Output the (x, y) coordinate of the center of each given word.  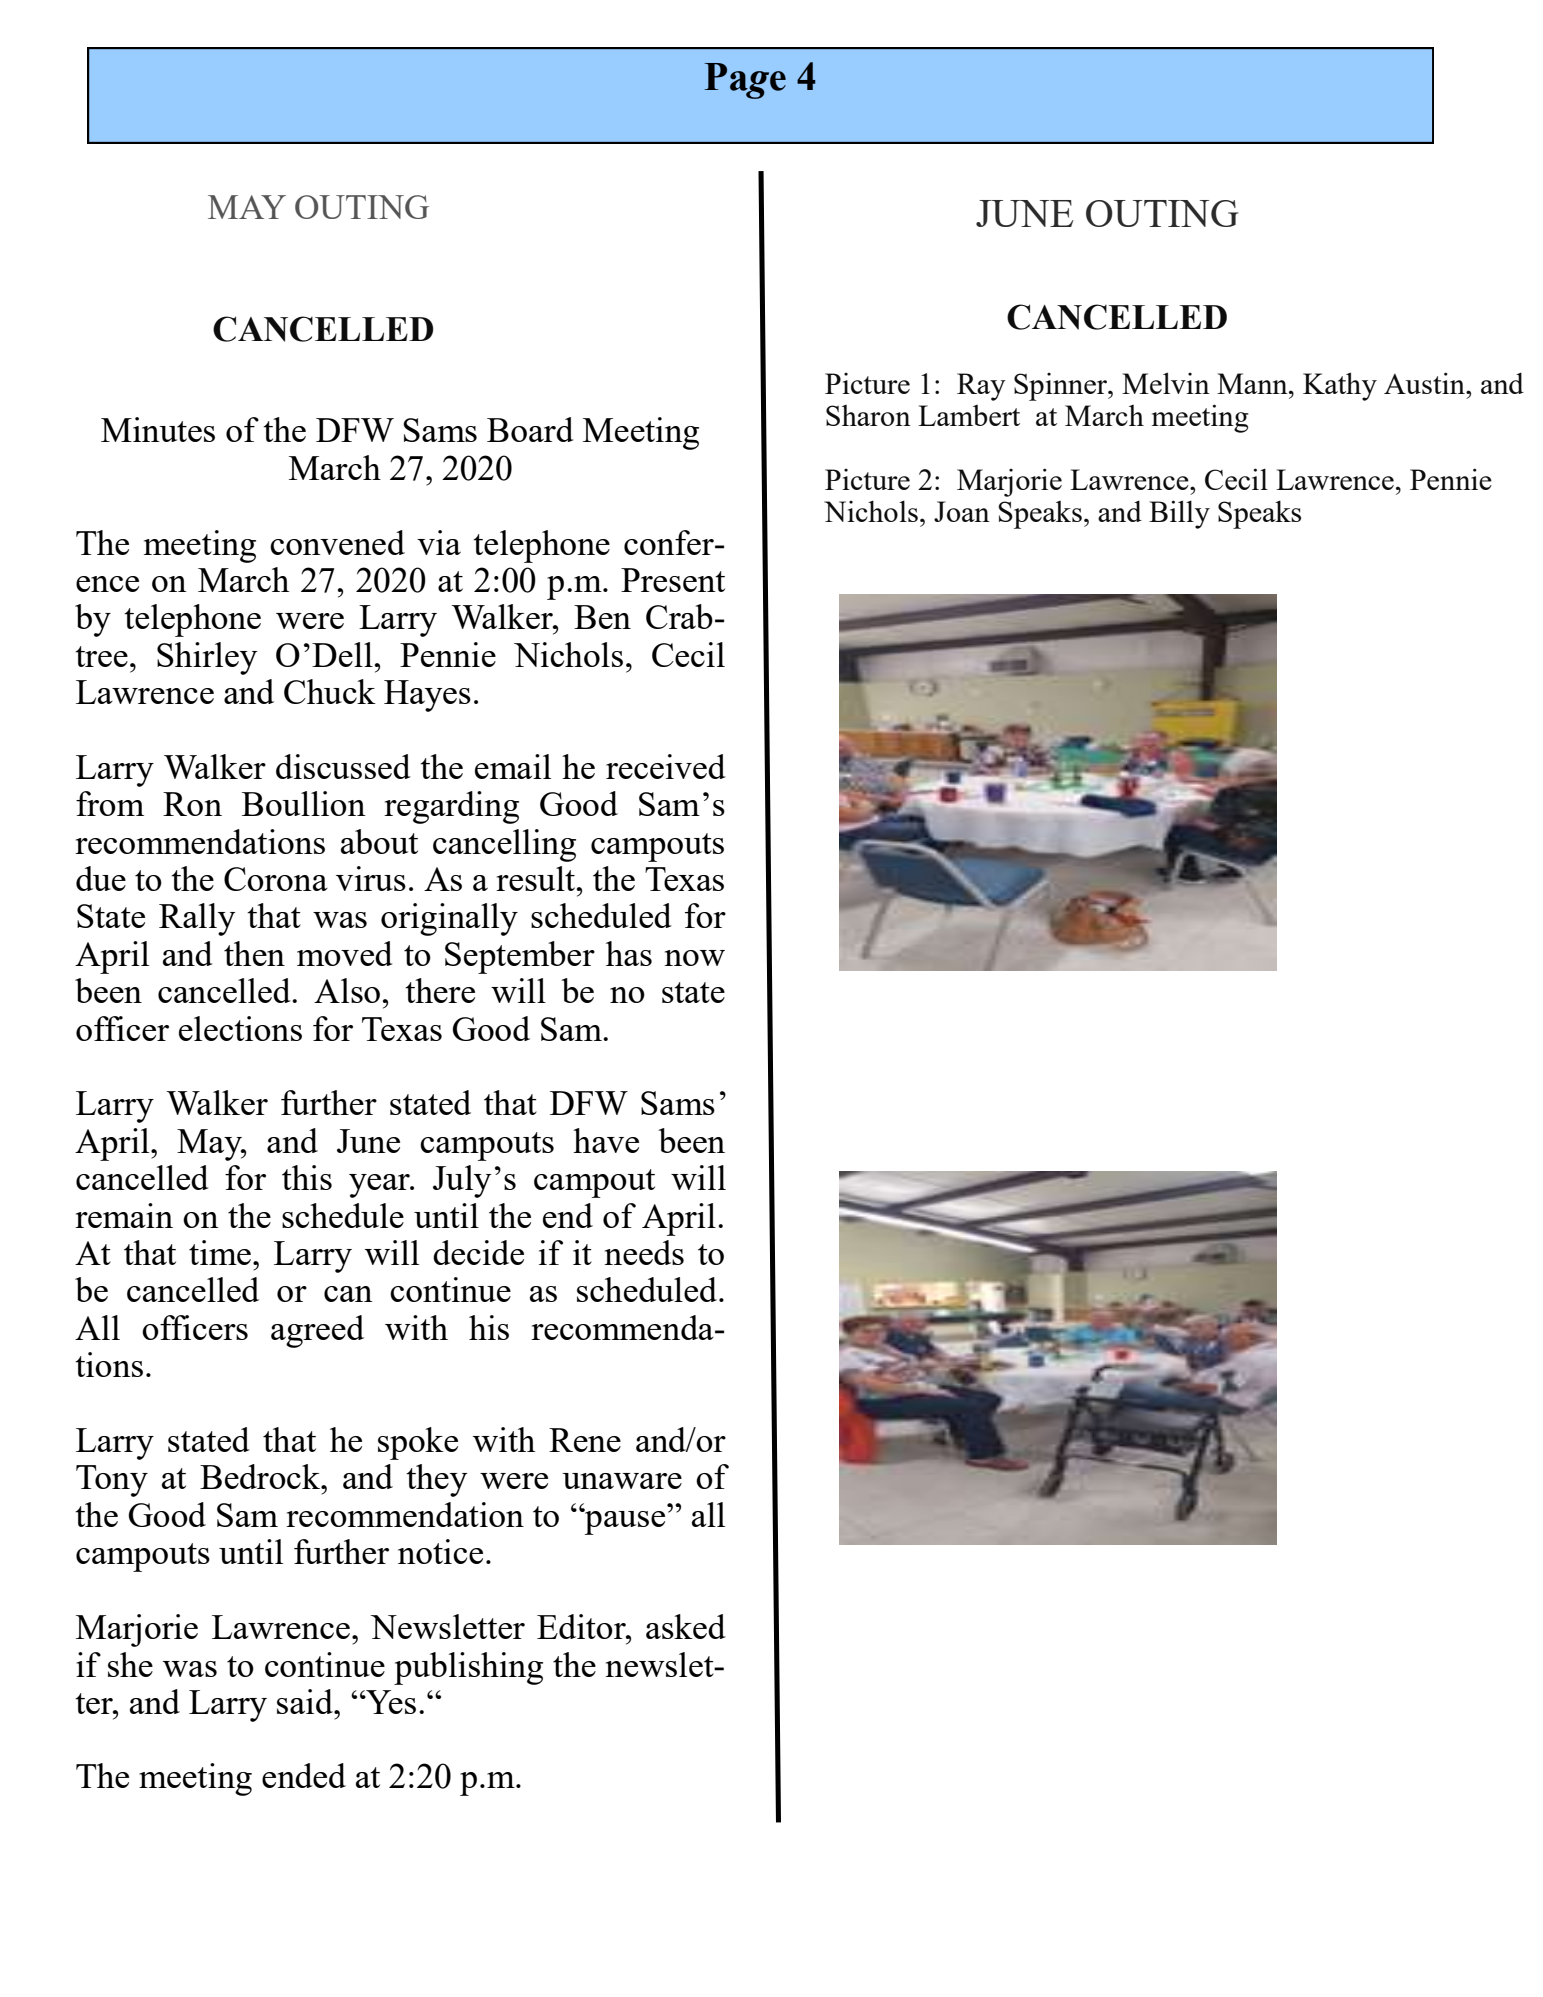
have (606, 1140)
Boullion (304, 803)
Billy (1179, 514)
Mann (1253, 383)
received (666, 766)
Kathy (1340, 386)
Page (745, 81)
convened (337, 542)
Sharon (868, 415)
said (306, 1701)
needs (644, 1252)
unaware (622, 1481)
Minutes (158, 429)
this (307, 1177)
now (694, 958)
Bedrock (261, 1476)
